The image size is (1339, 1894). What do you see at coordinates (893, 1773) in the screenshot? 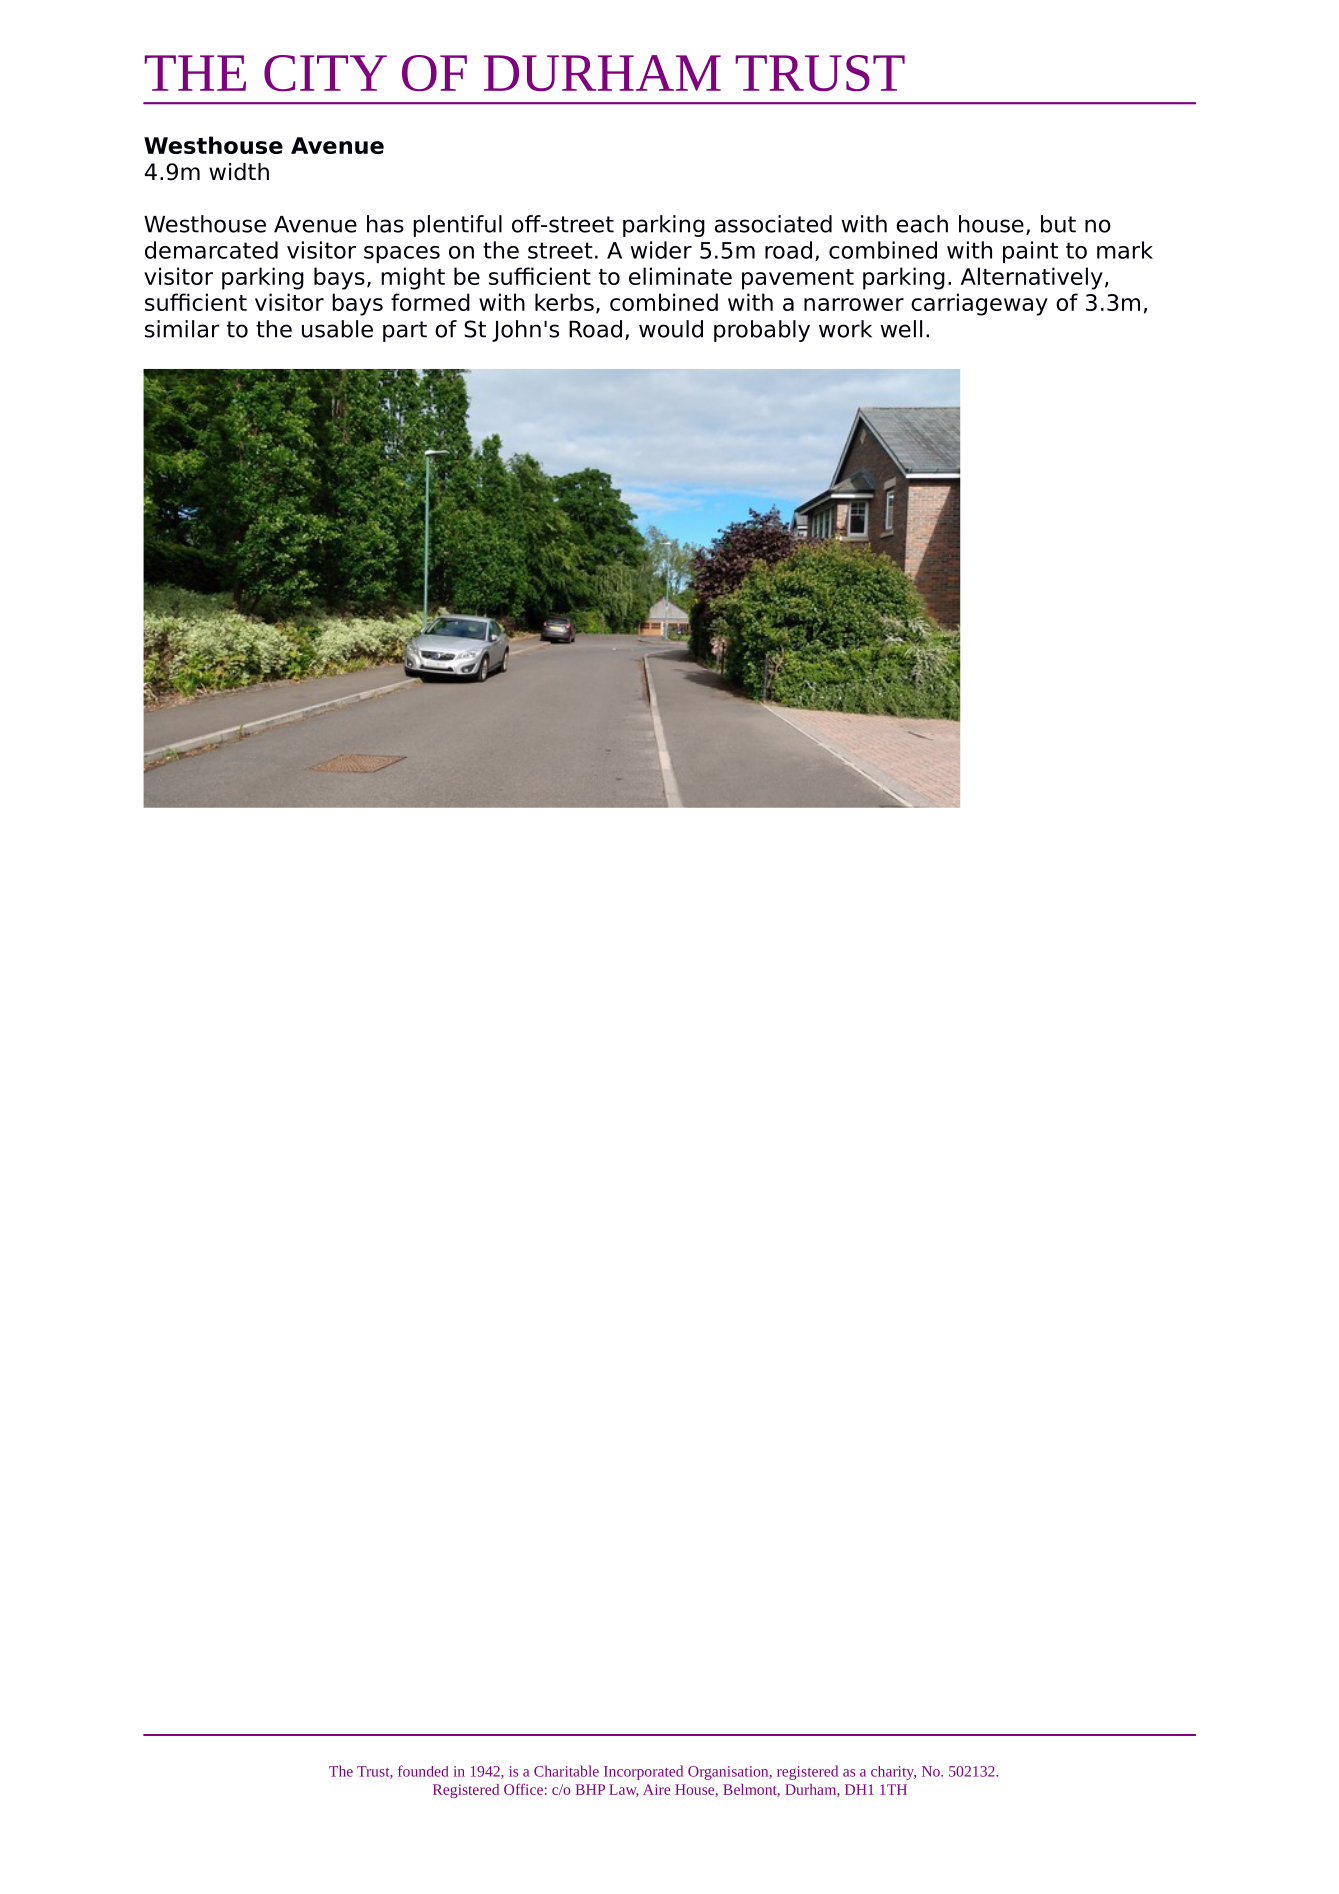
I see `charity` at bounding box center [893, 1773].
